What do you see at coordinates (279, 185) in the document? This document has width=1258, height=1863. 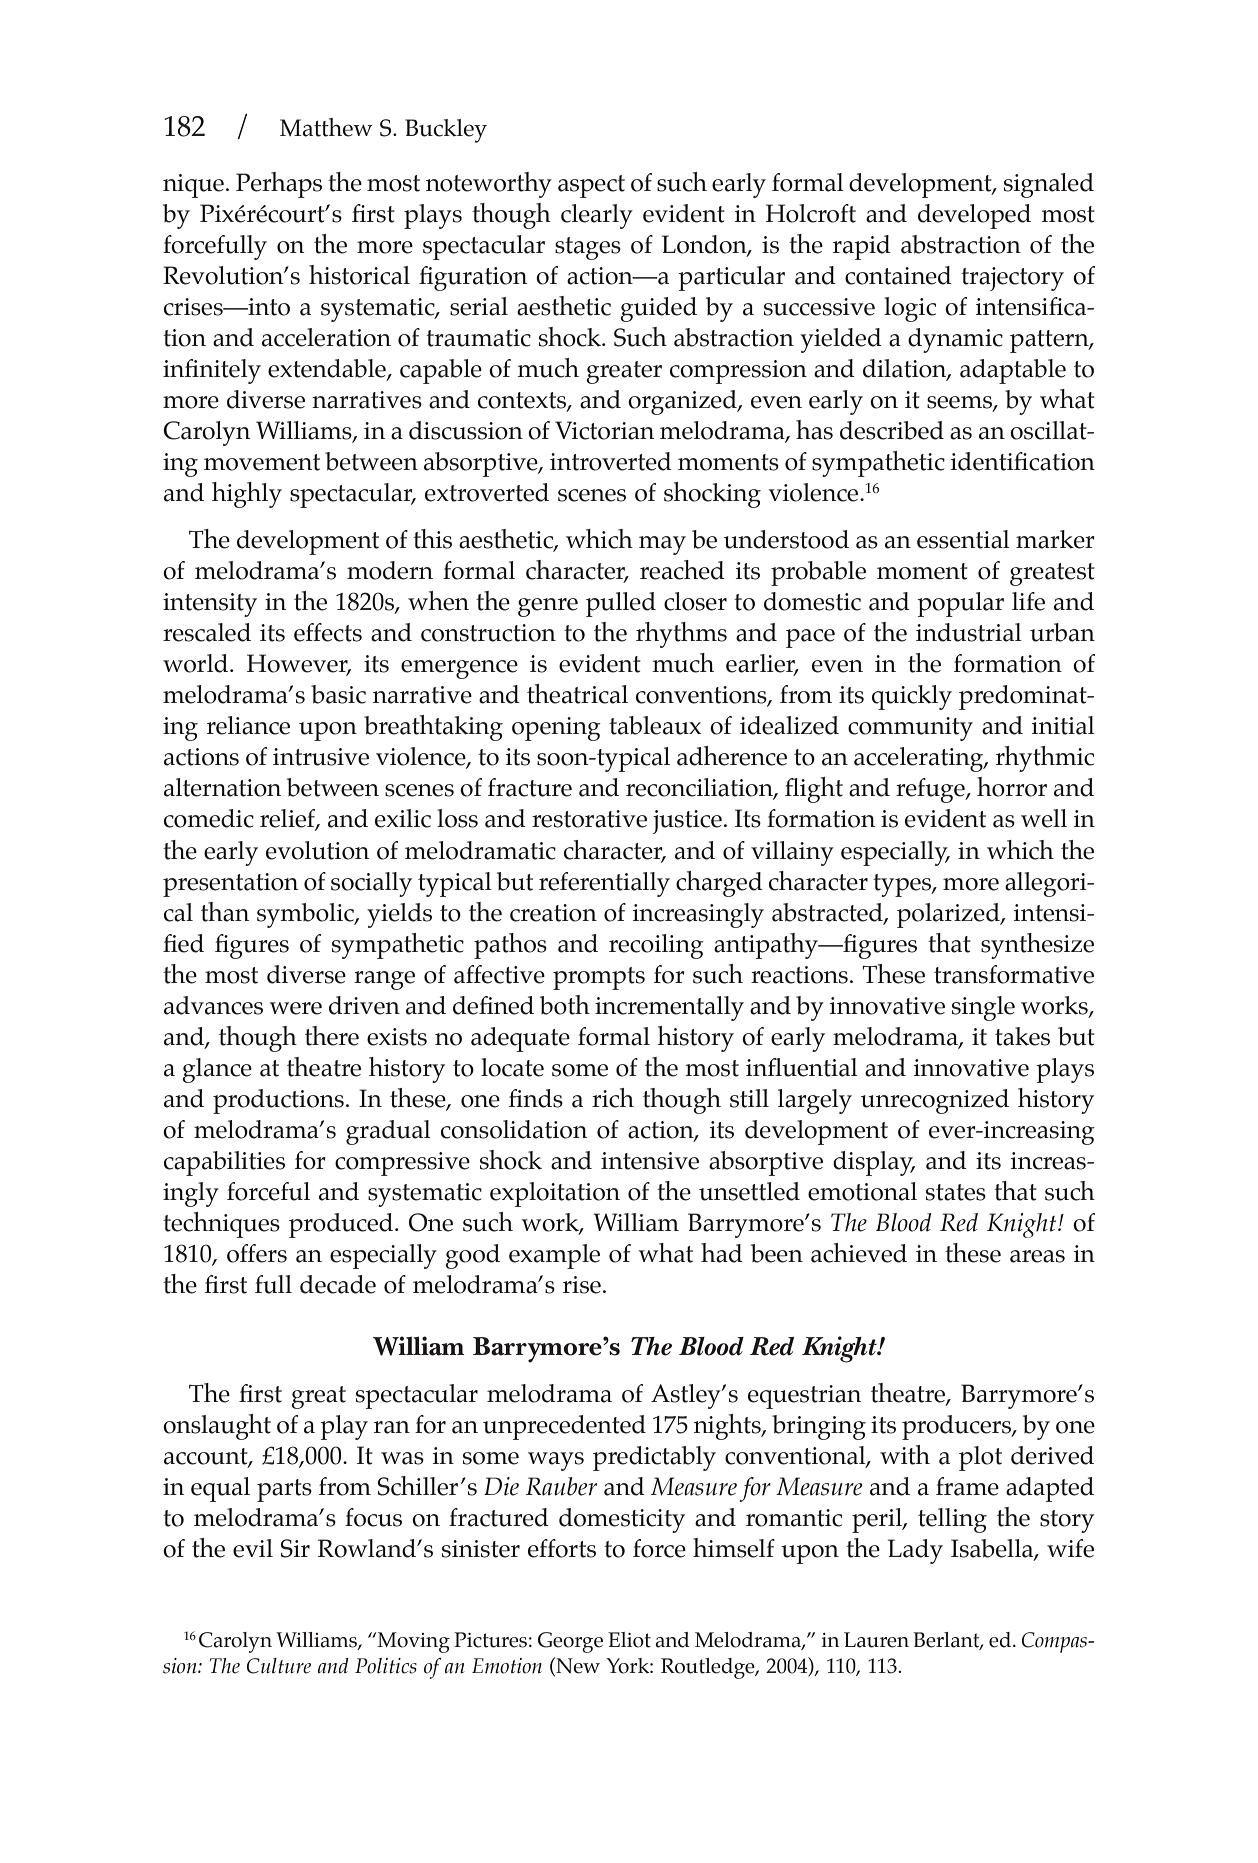 I see `Perhaps` at bounding box center [279, 185].
